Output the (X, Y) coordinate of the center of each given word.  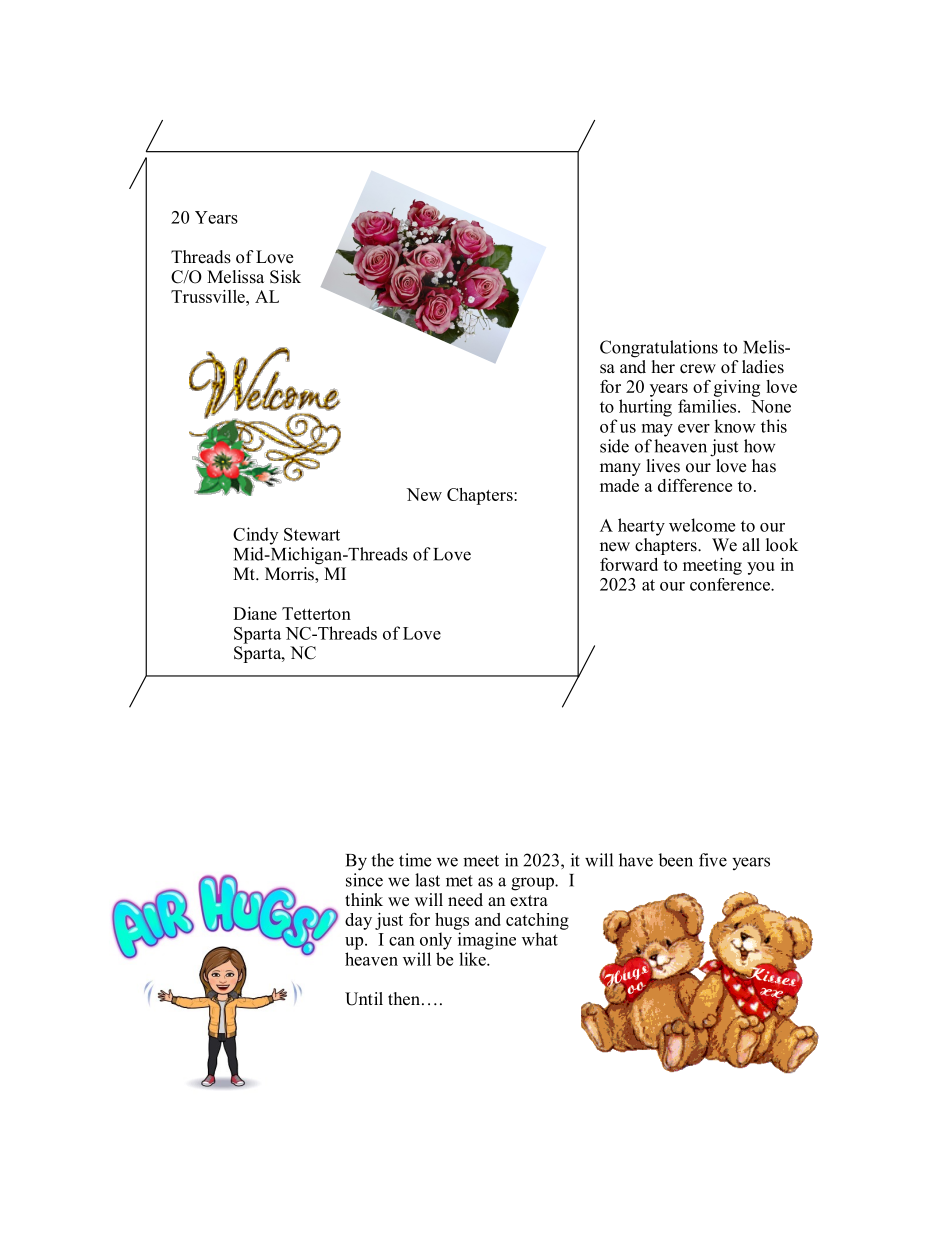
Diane (255, 613)
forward (629, 564)
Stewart (312, 534)
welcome (702, 525)
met (459, 881)
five (713, 860)
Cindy (255, 536)
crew (698, 369)
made (619, 485)
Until (364, 999)
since (364, 880)
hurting (645, 408)
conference (731, 584)
